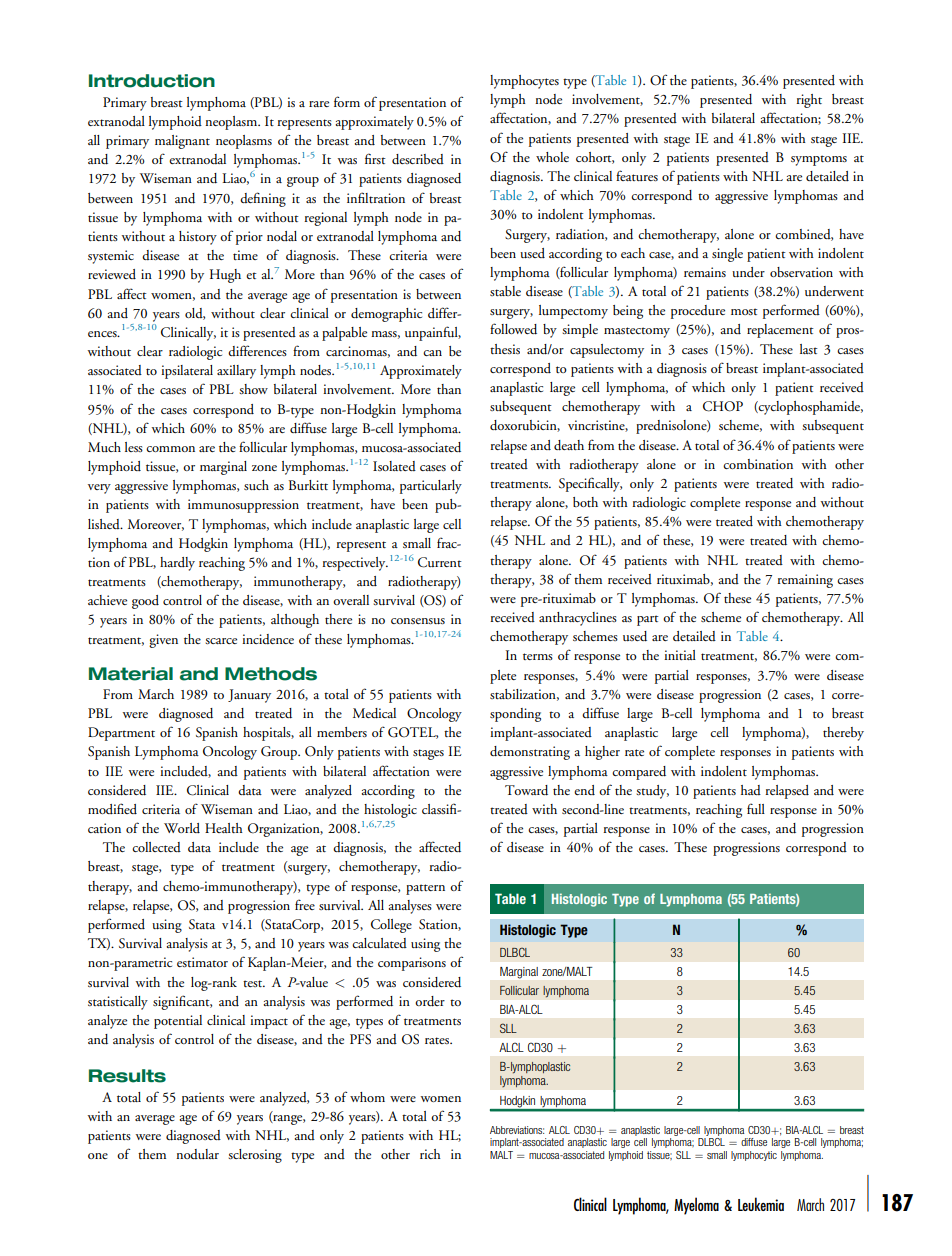 This screenshot has height=1256, width=952. Describe the element at coordinates (430, 1154) in the screenshot. I see `rich` at that location.
